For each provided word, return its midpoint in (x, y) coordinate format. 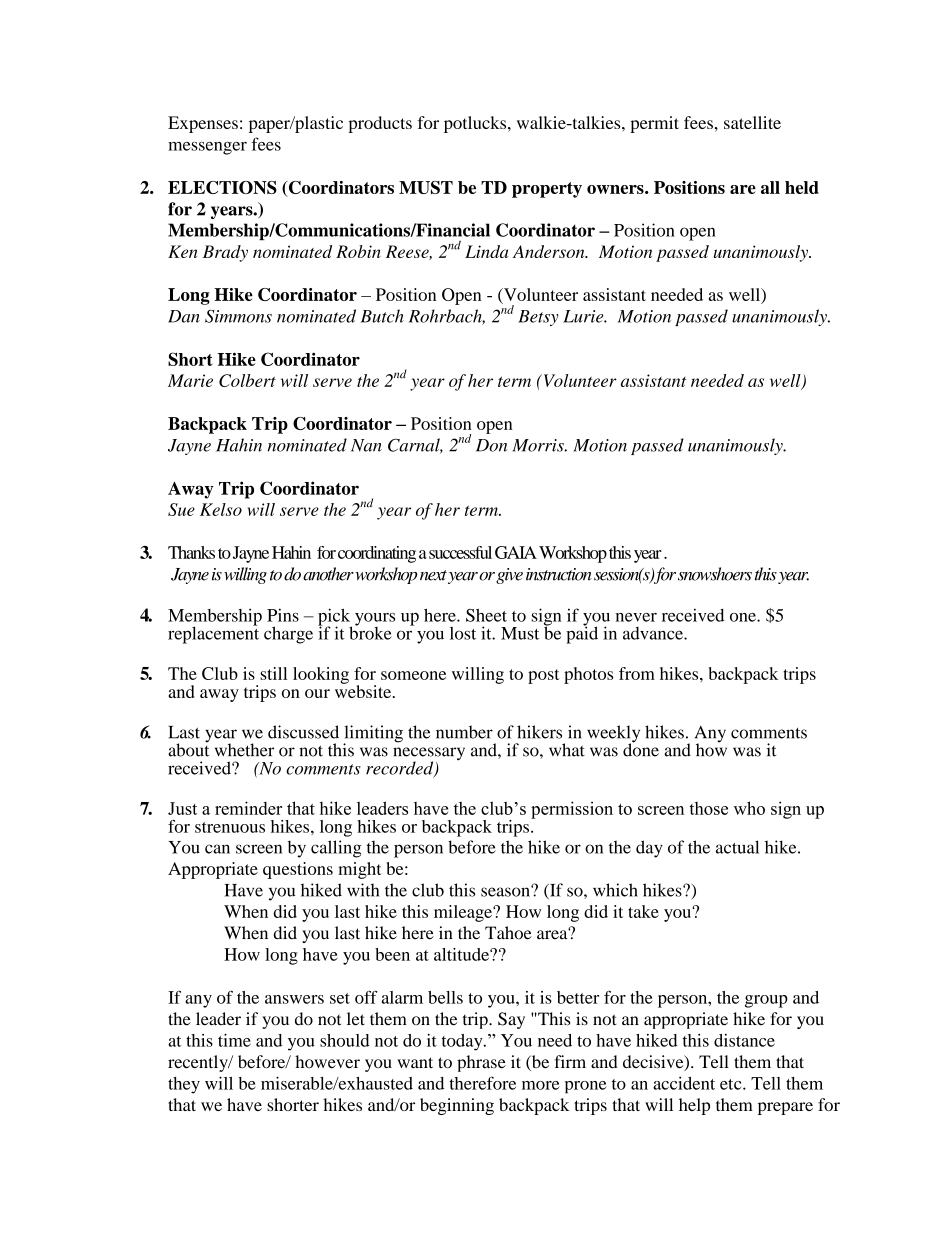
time (234, 1040)
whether (244, 750)
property (547, 190)
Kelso (221, 509)
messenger (207, 148)
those (708, 808)
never (636, 617)
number (464, 732)
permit (654, 124)
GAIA (516, 552)
